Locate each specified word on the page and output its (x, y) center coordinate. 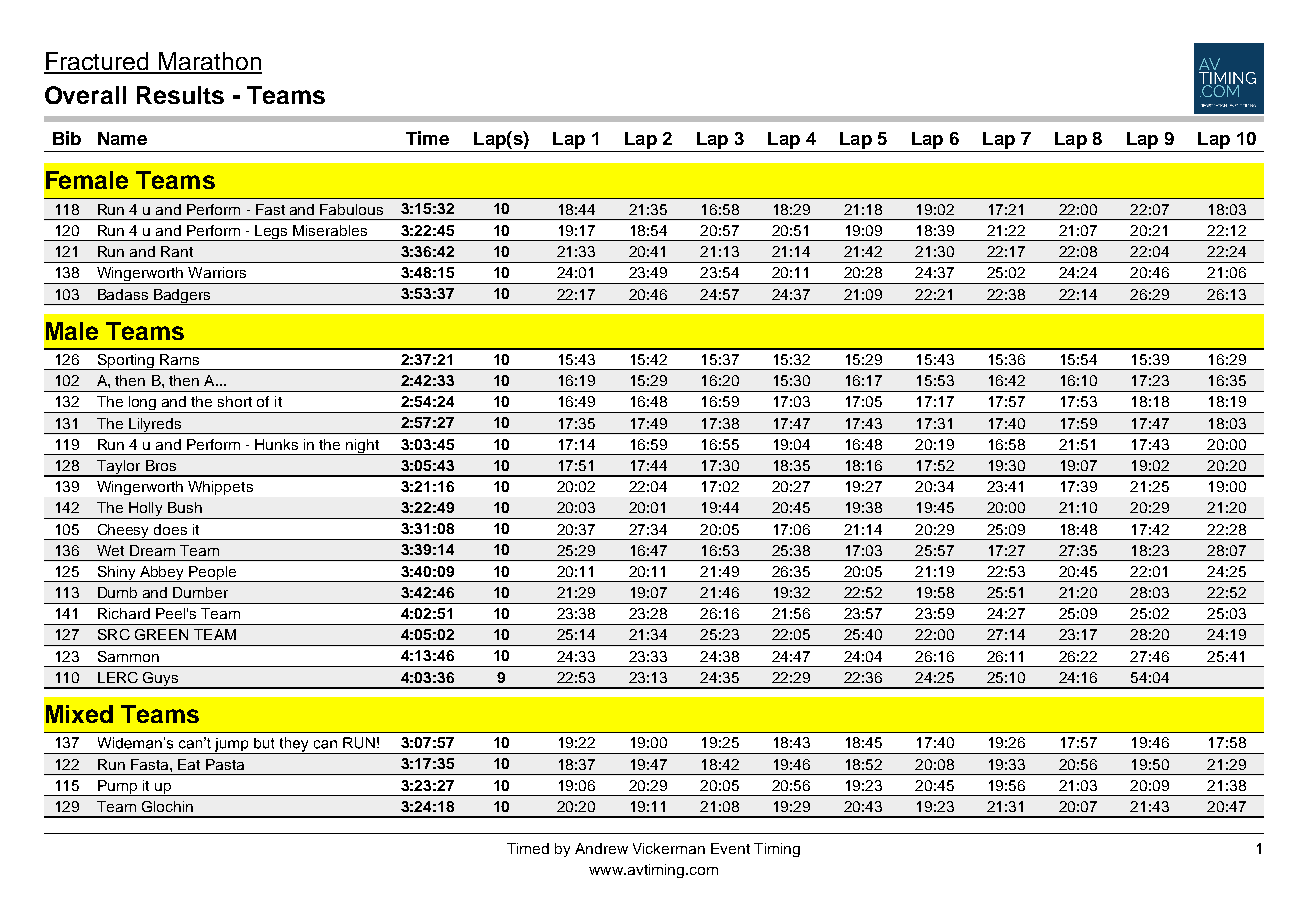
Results (180, 95)
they (294, 745)
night (363, 447)
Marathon (209, 62)
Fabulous (351, 209)
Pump (117, 788)
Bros (161, 465)
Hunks (276, 444)
